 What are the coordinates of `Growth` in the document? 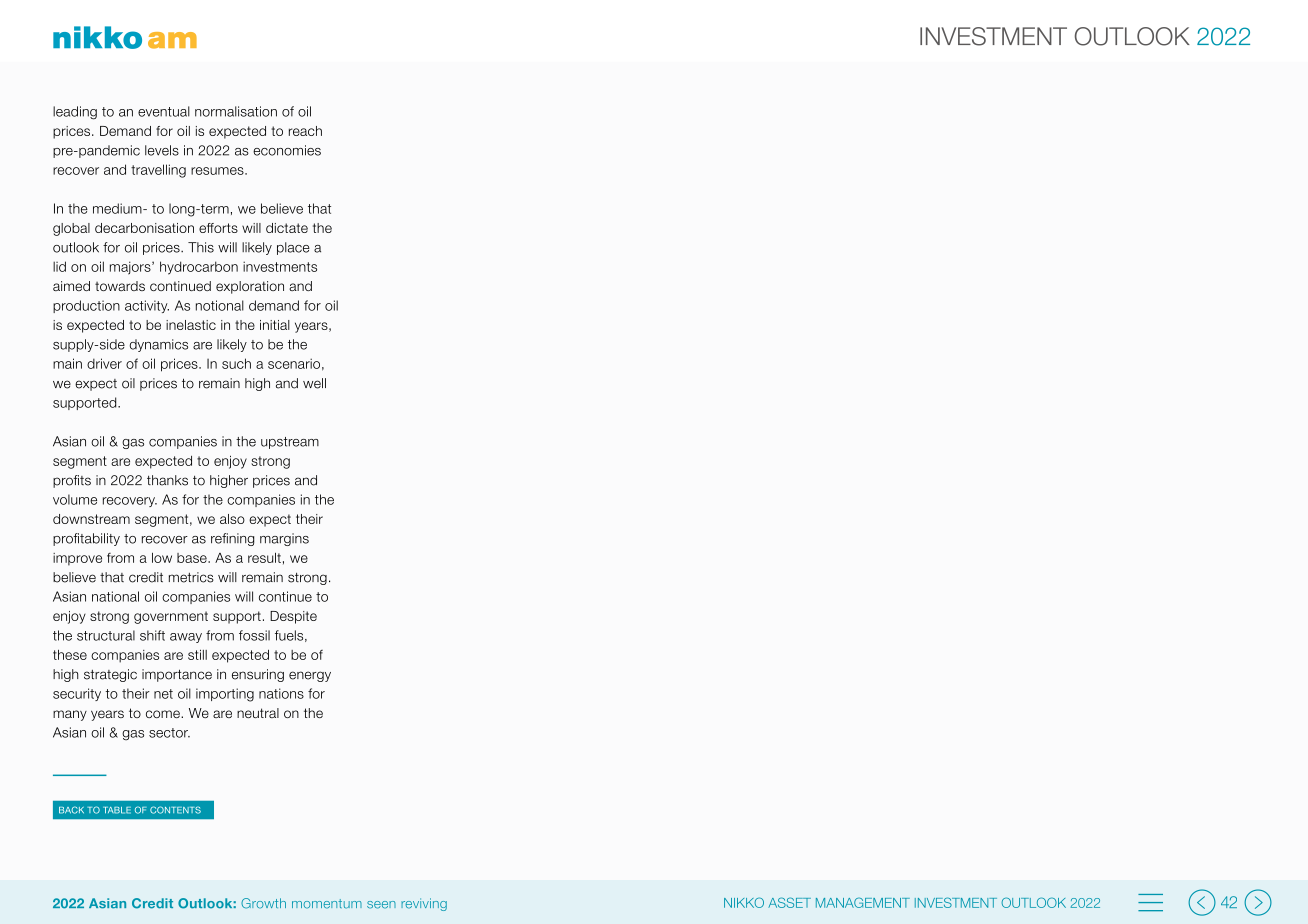 It's located at (263, 903).
